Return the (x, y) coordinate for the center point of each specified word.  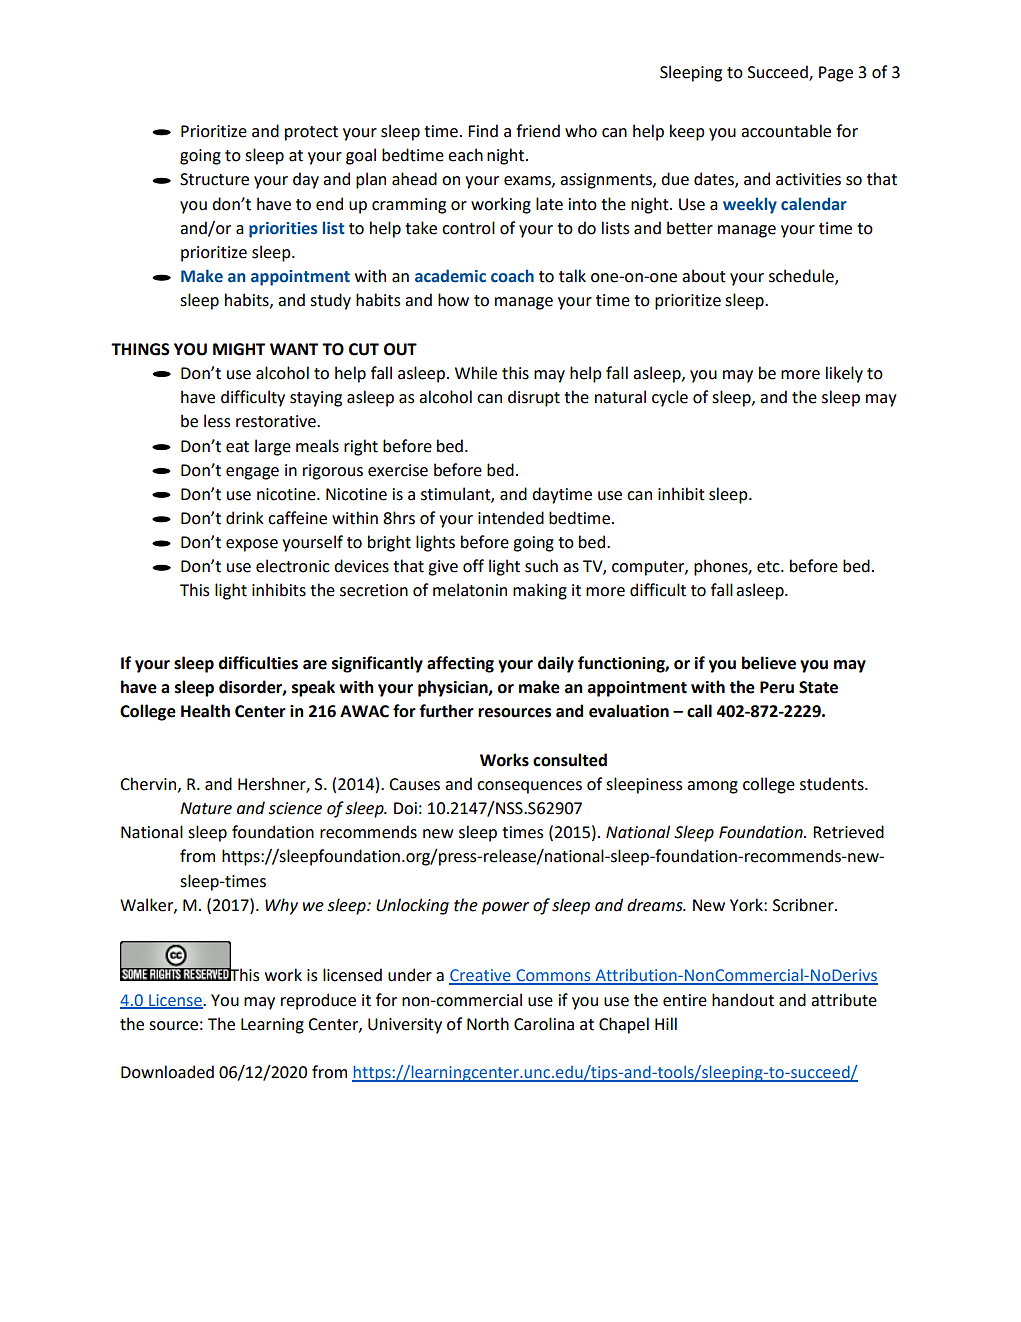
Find (483, 131)
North (488, 1024)
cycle (670, 398)
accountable (786, 131)
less (217, 421)
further (446, 711)
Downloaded (167, 1072)
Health (205, 711)
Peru (777, 687)
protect (311, 133)
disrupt (534, 398)
